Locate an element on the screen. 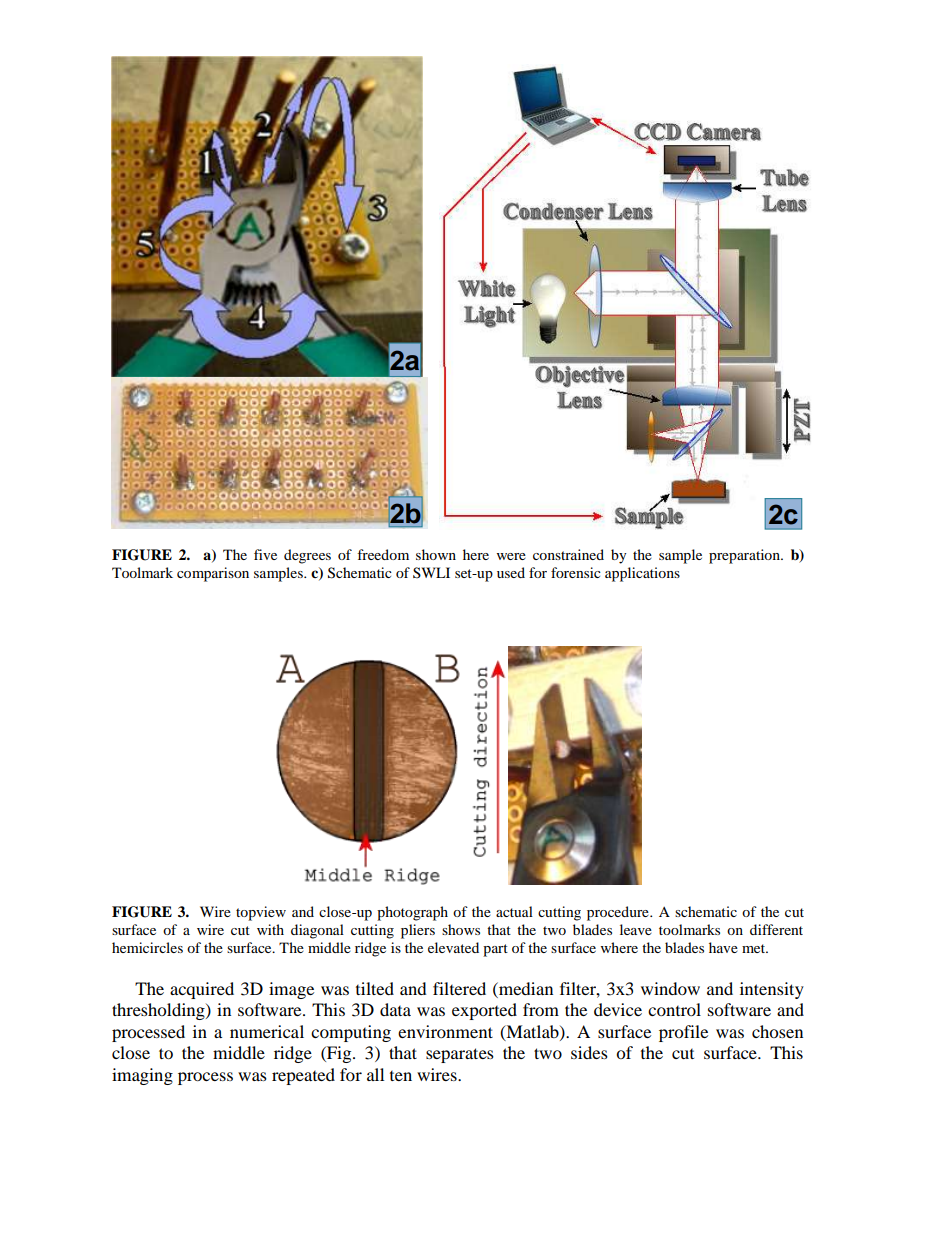 The image size is (952, 1233). procedure is located at coordinates (619, 913).
